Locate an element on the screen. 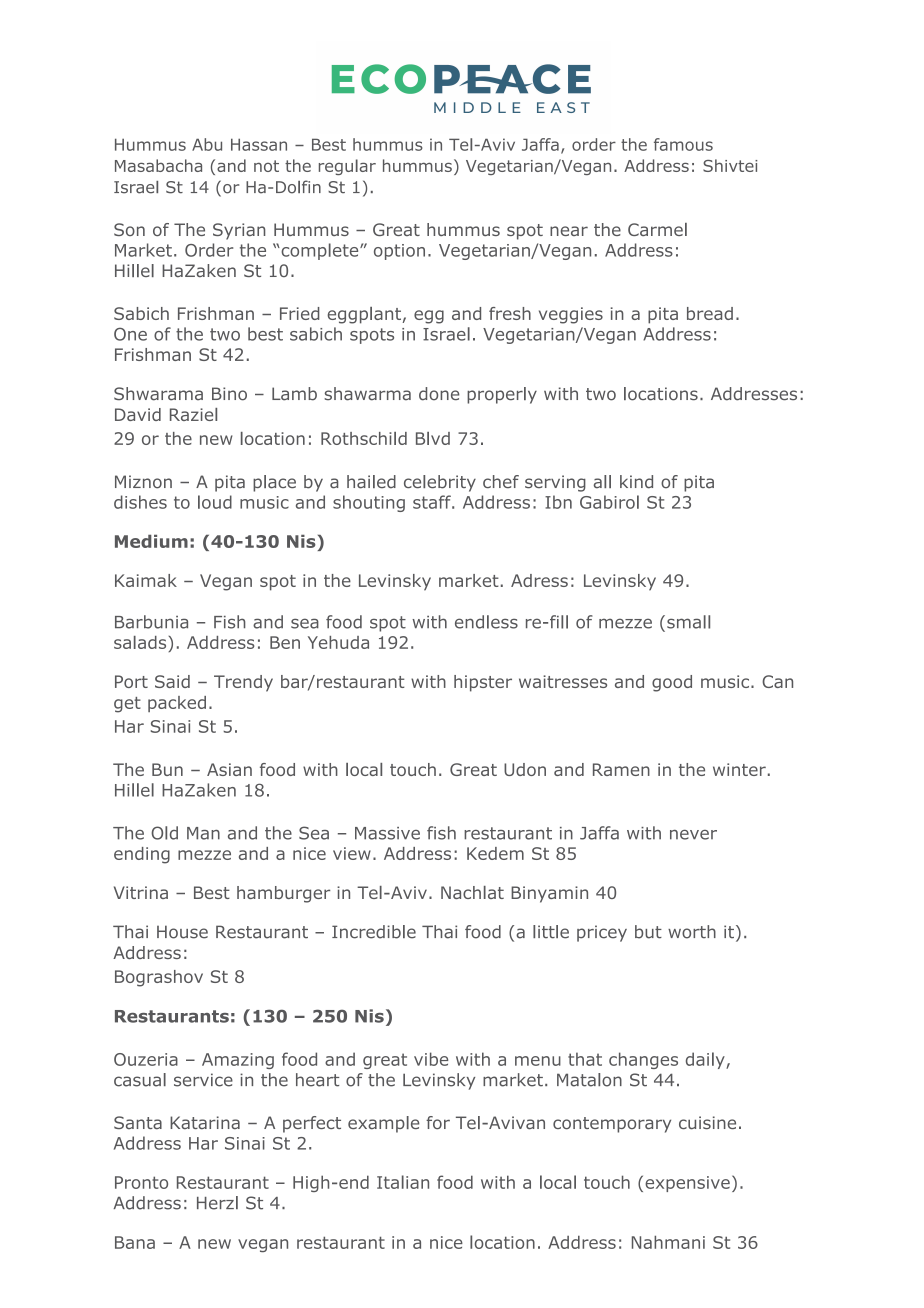 The image size is (924, 1308). good is located at coordinates (672, 683).
